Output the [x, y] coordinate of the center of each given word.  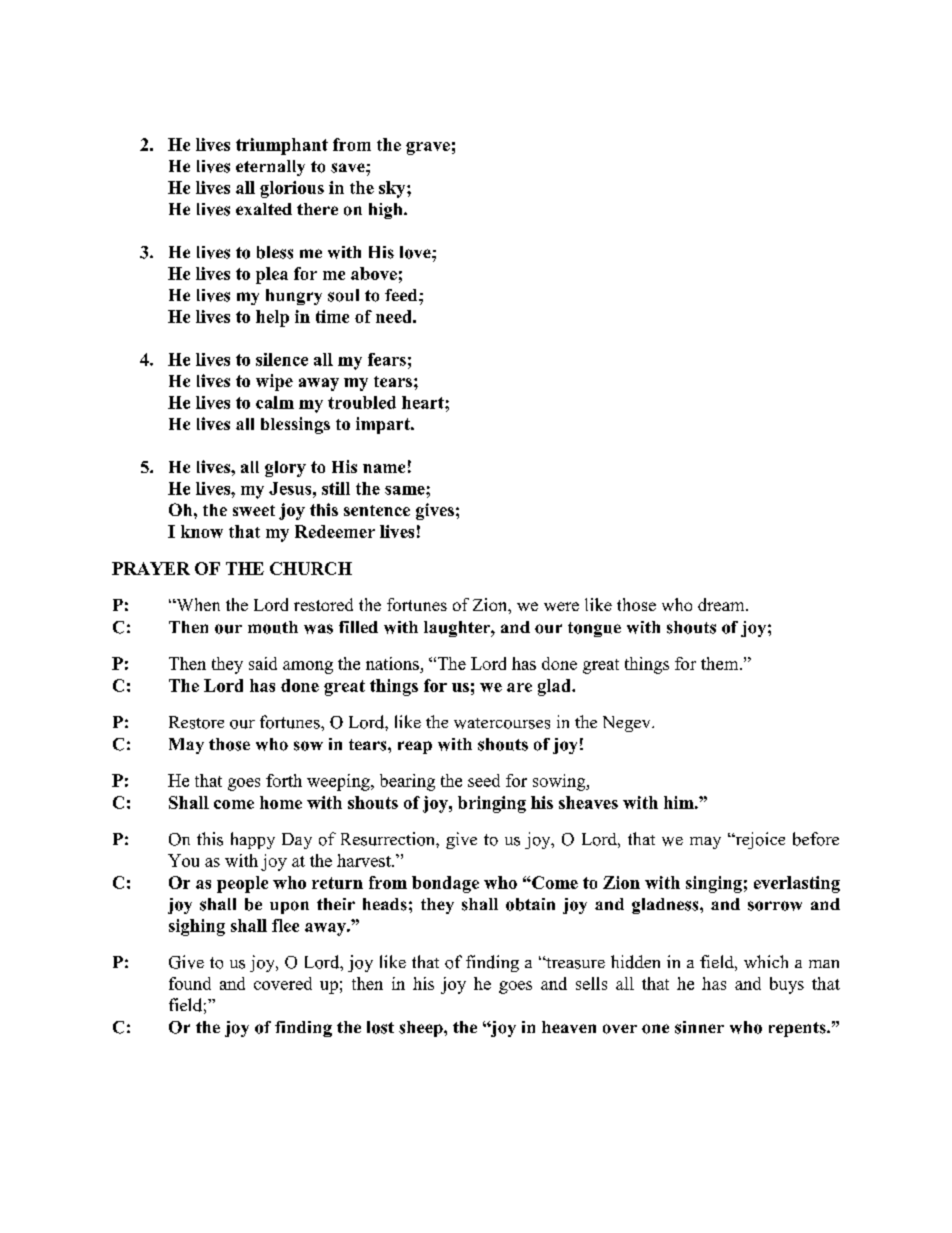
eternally [270, 168]
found [190, 983]
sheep [422, 1029]
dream [722, 604]
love [416, 252]
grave [428, 148]
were [561, 606]
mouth [273, 627]
